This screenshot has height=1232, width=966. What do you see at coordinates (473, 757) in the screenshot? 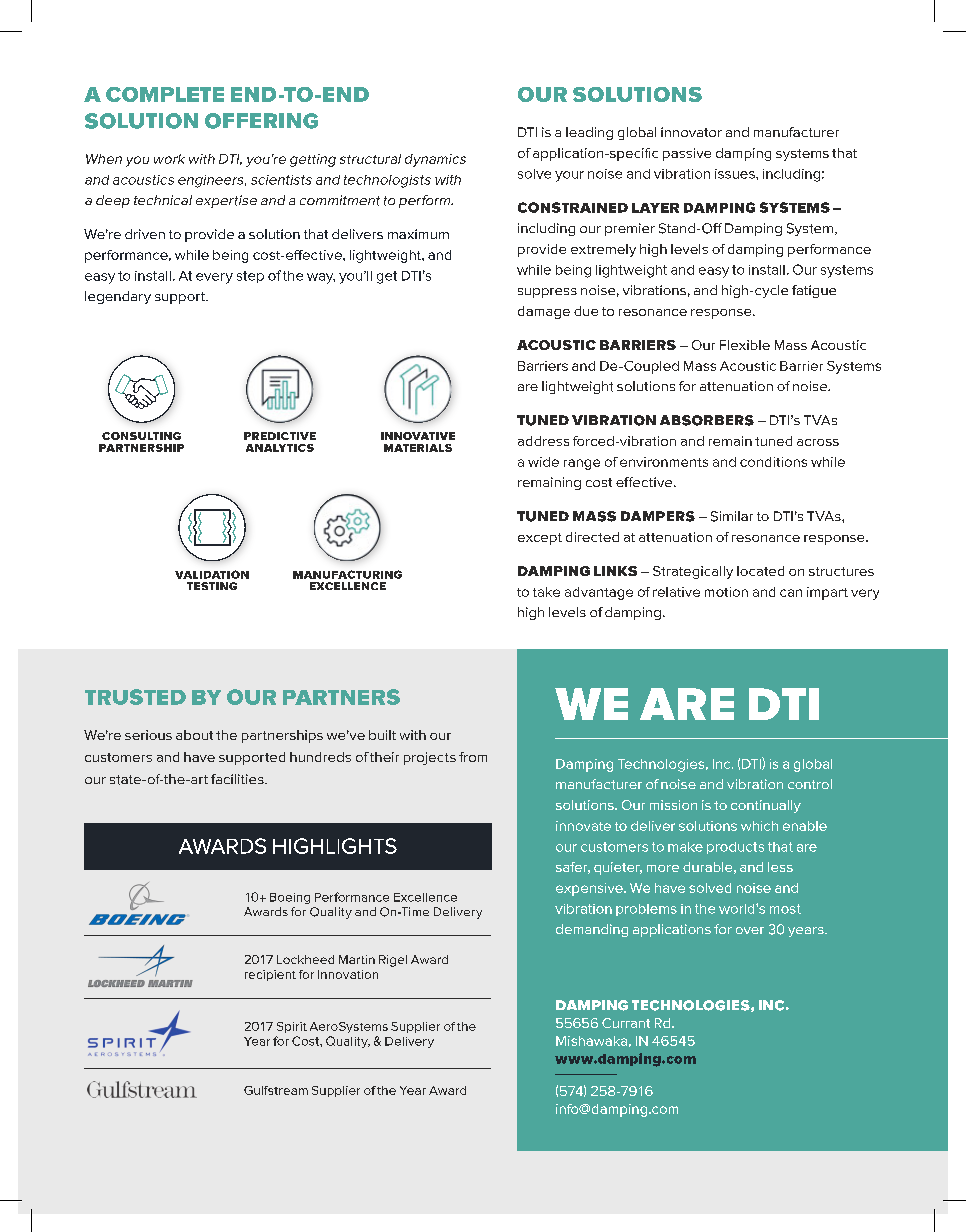
I see `from` at bounding box center [473, 757].
